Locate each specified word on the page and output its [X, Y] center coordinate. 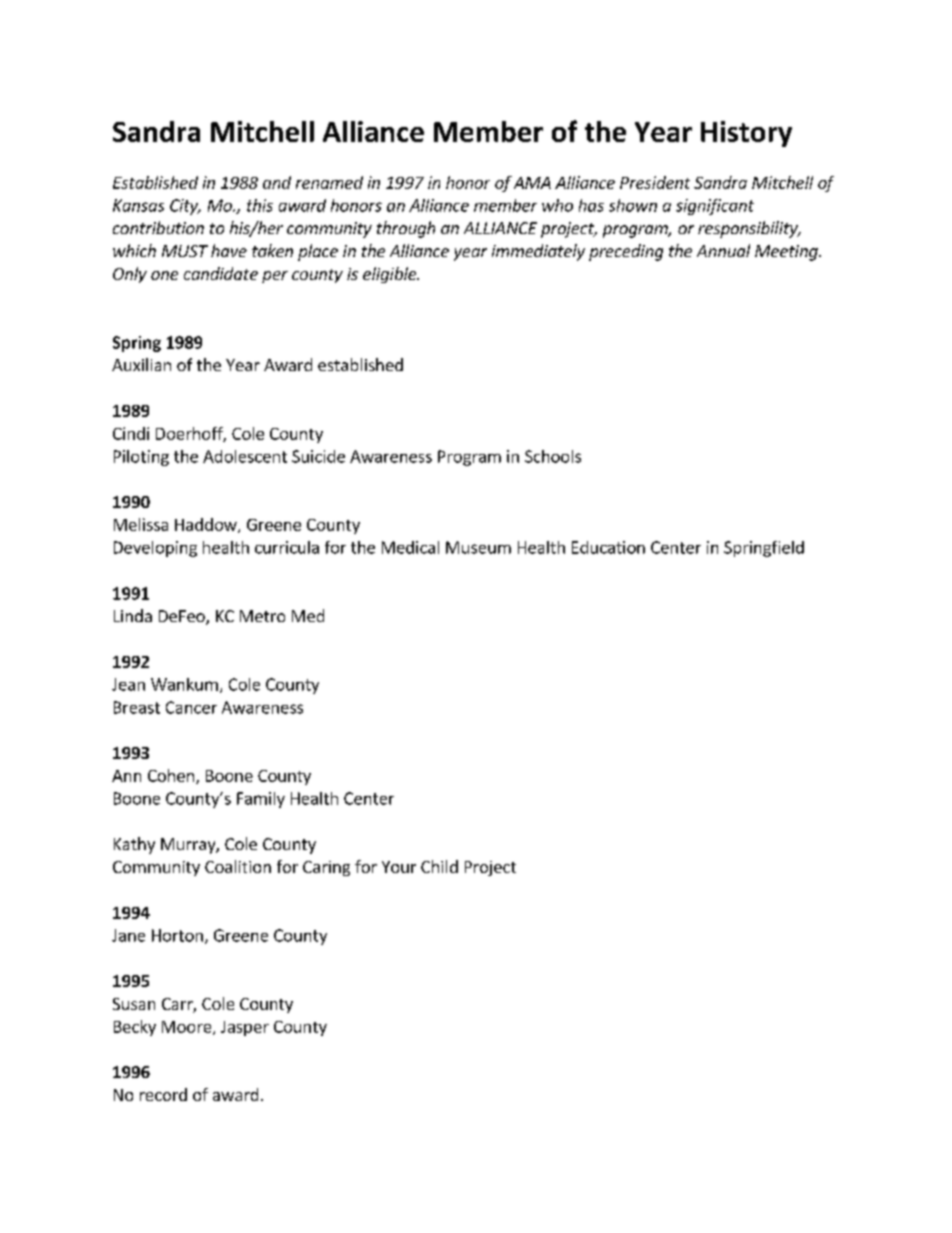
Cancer [191, 707]
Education [608, 547]
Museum [478, 547]
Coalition [238, 866]
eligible [391, 275]
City [185, 207]
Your [399, 867]
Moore [188, 1028]
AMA [532, 183]
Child [439, 866]
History [746, 134]
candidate [221, 273]
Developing [155, 549]
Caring [326, 868]
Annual [723, 250]
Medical [410, 547]
